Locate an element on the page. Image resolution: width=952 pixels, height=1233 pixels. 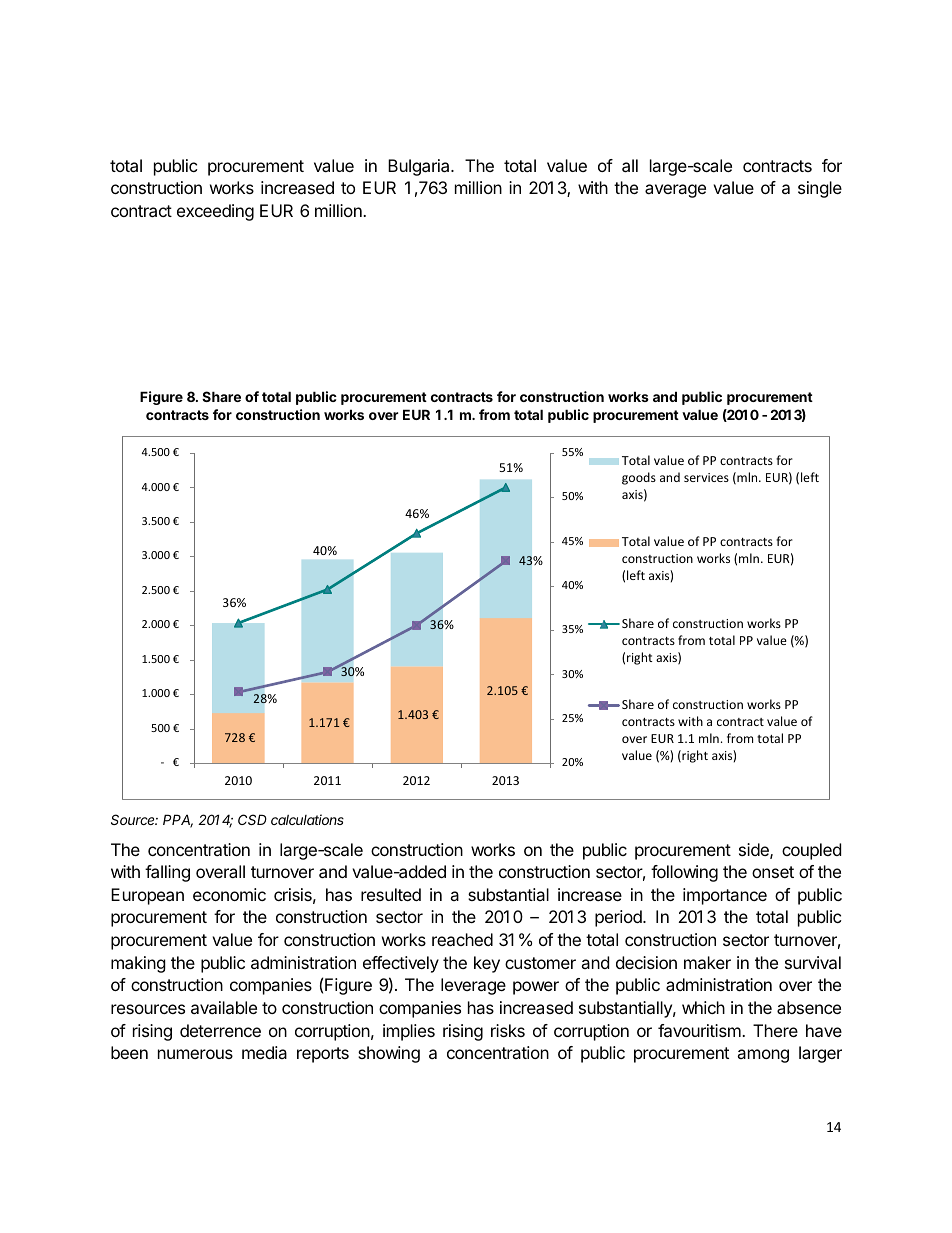
services is located at coordinates (706, 477).
